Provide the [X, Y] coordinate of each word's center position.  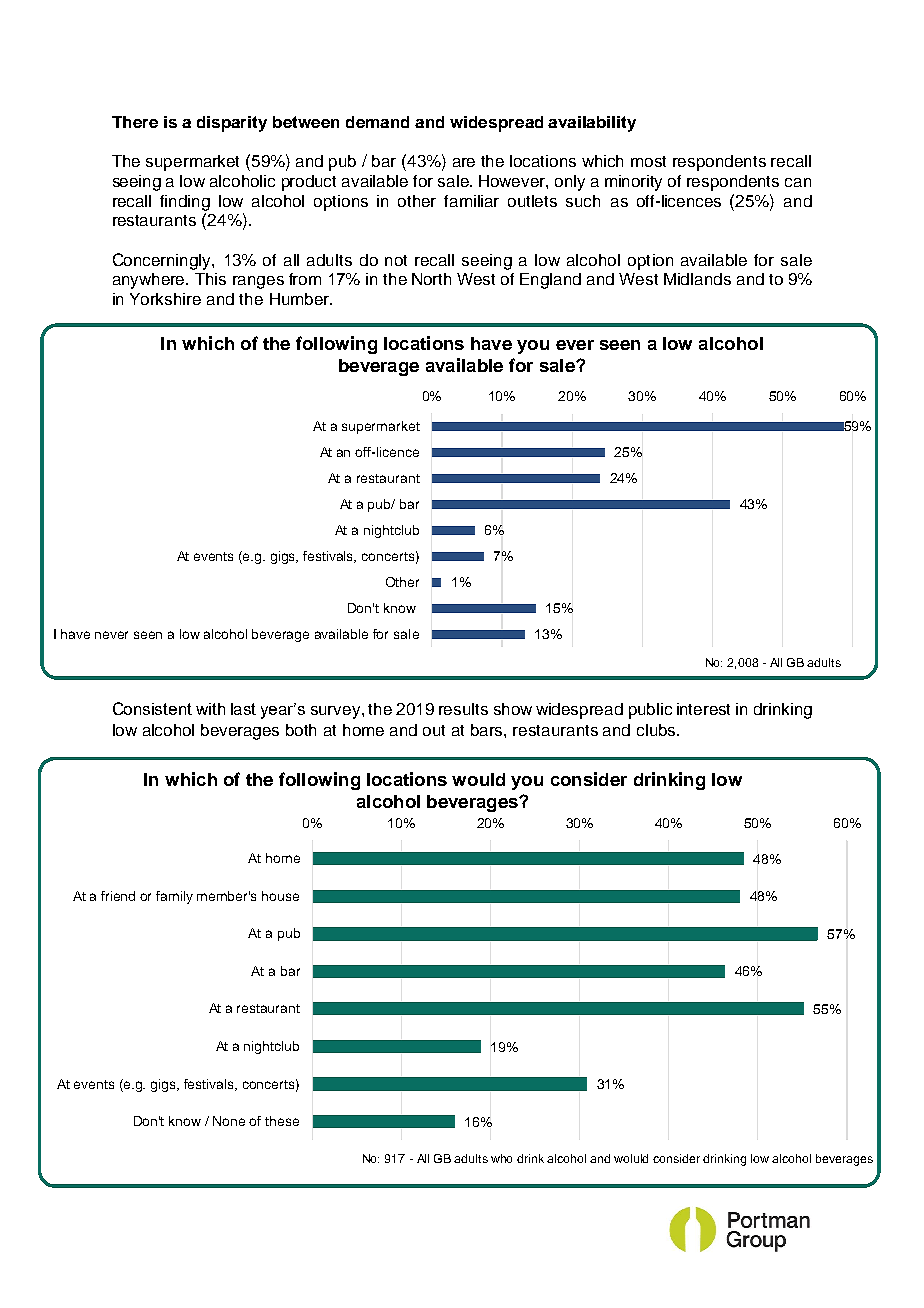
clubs [657, 730]
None [229, 1121]
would [478, 779]
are [464, 162]
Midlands [697, 279]
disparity [232, 124]
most [648, 161]
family [174, 897]
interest [703, 709]
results [463, 709]
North [431, 279]
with [210, 709]
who [501, 1158]
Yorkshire [165, 299]
